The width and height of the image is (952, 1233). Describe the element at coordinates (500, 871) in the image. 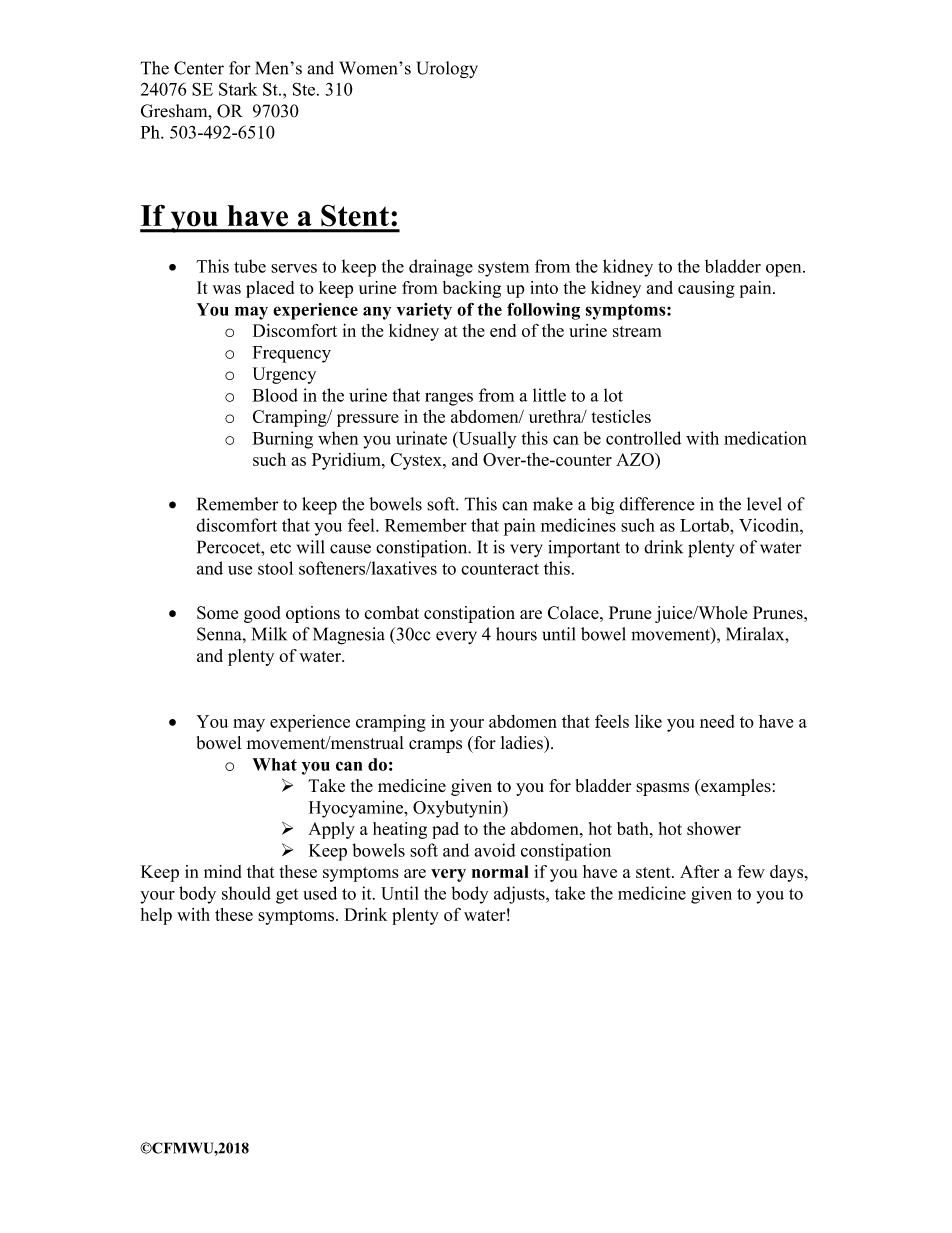

I see `normal` at that location.
